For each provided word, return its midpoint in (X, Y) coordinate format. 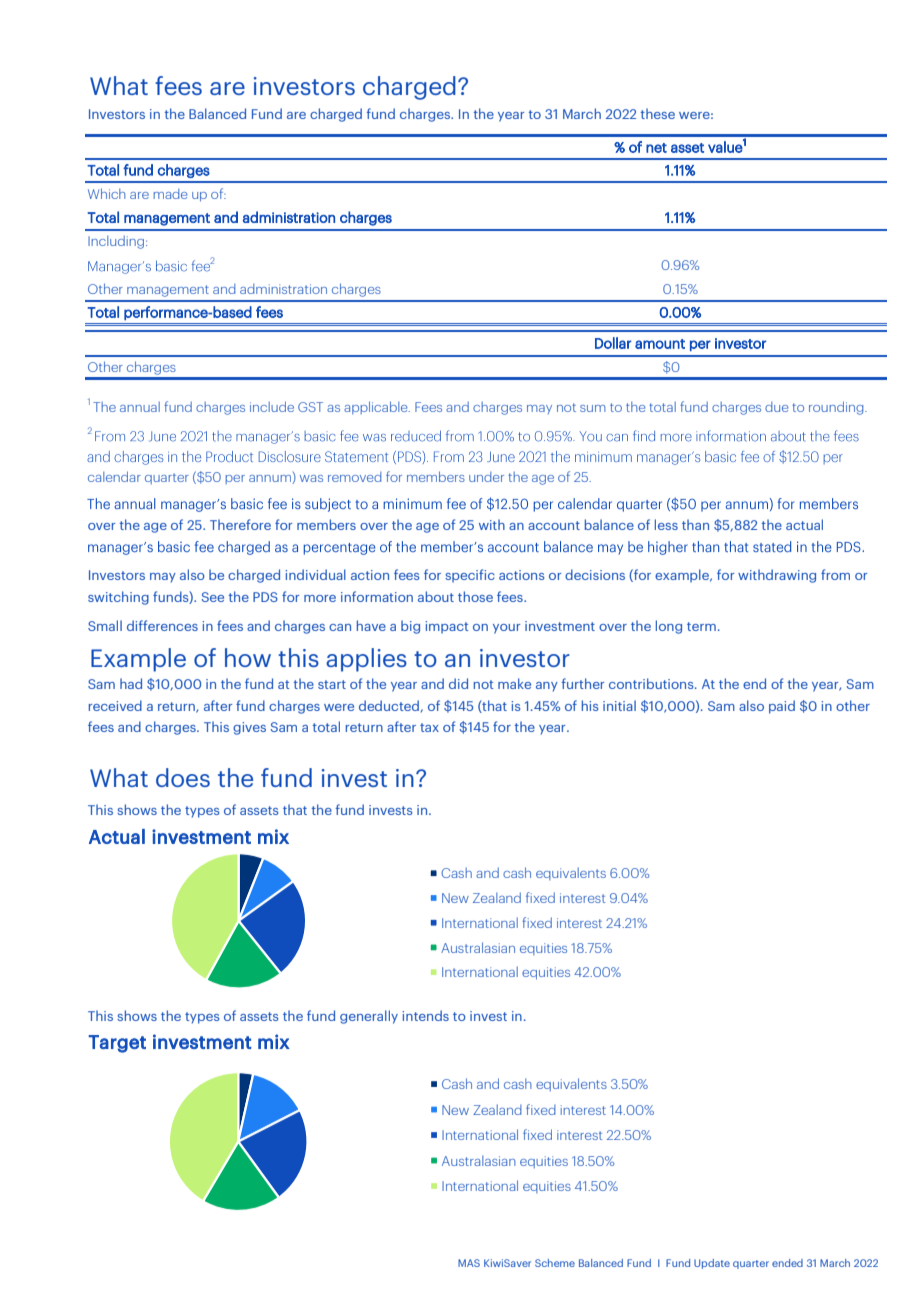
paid (782, 707)
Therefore (240, 524)
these (658, 113)
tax (429, 727)
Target (117, 1044)
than (695, 524)
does (183, 777)
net (656, 148)
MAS (469, 1263)
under (486, 477)
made (170, 194)
